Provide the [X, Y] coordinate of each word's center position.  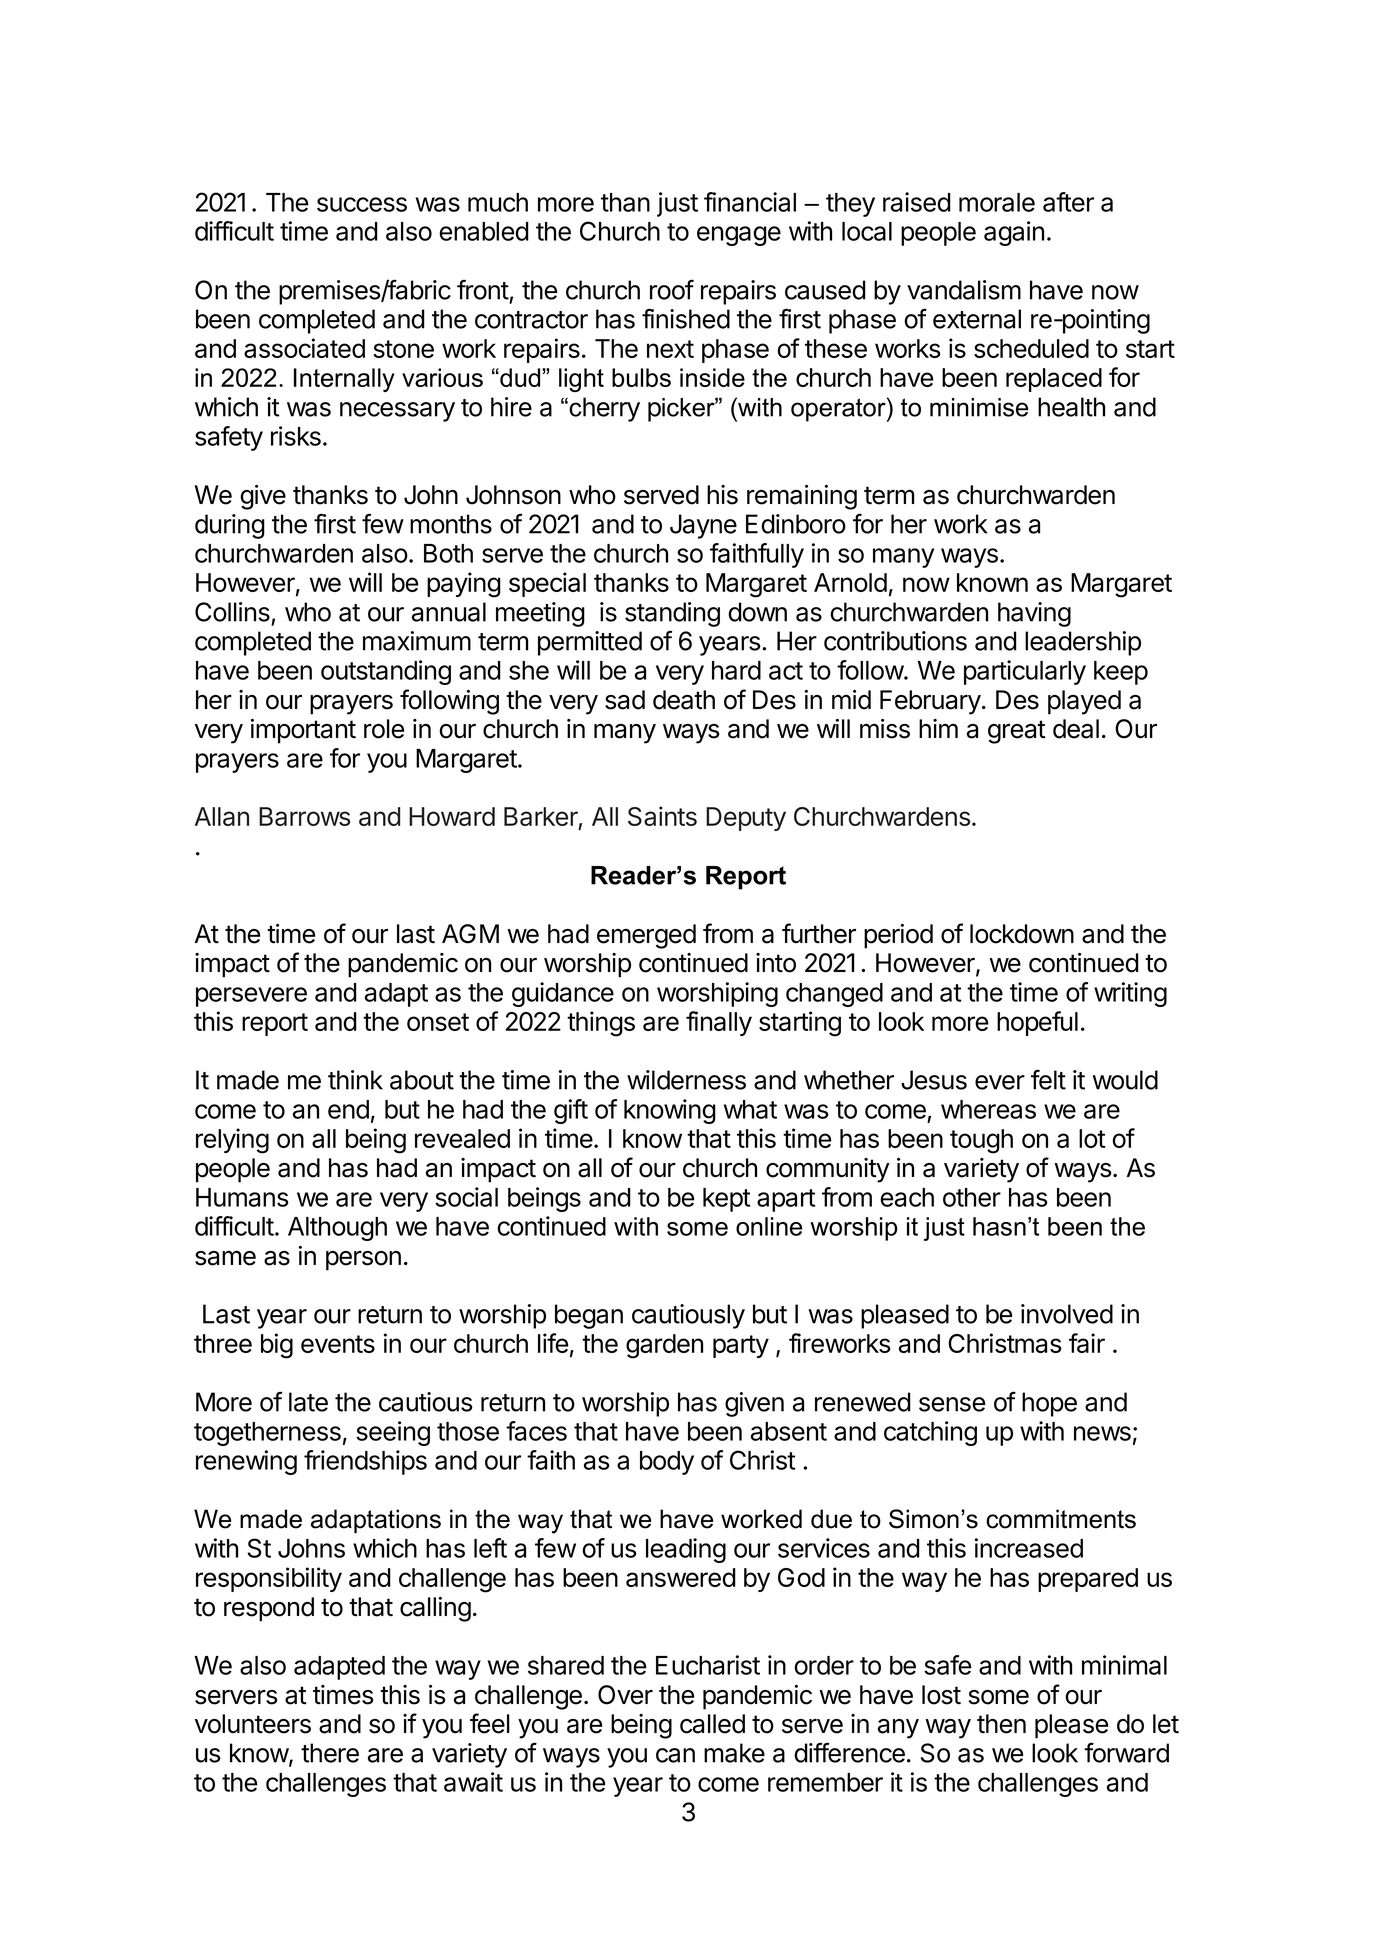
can [675, 1755]
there [330, 1753]
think [355, 1080]
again [1014, 233]
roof [672, 289]
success [362, 204]
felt [1048, 1079]
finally [719, 1023]
